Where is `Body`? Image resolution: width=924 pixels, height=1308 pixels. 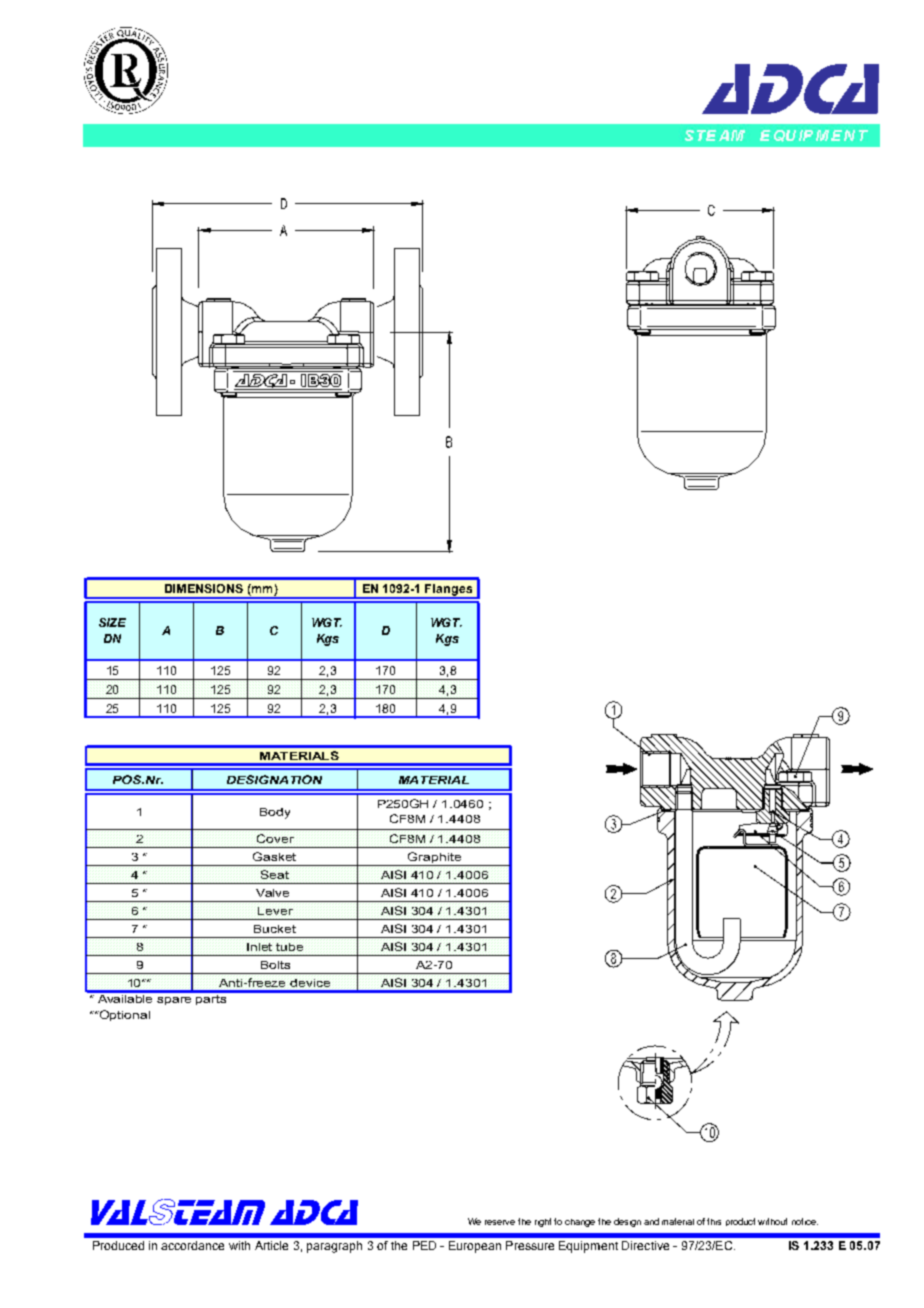
Body is located at coordinates (275, 813).
